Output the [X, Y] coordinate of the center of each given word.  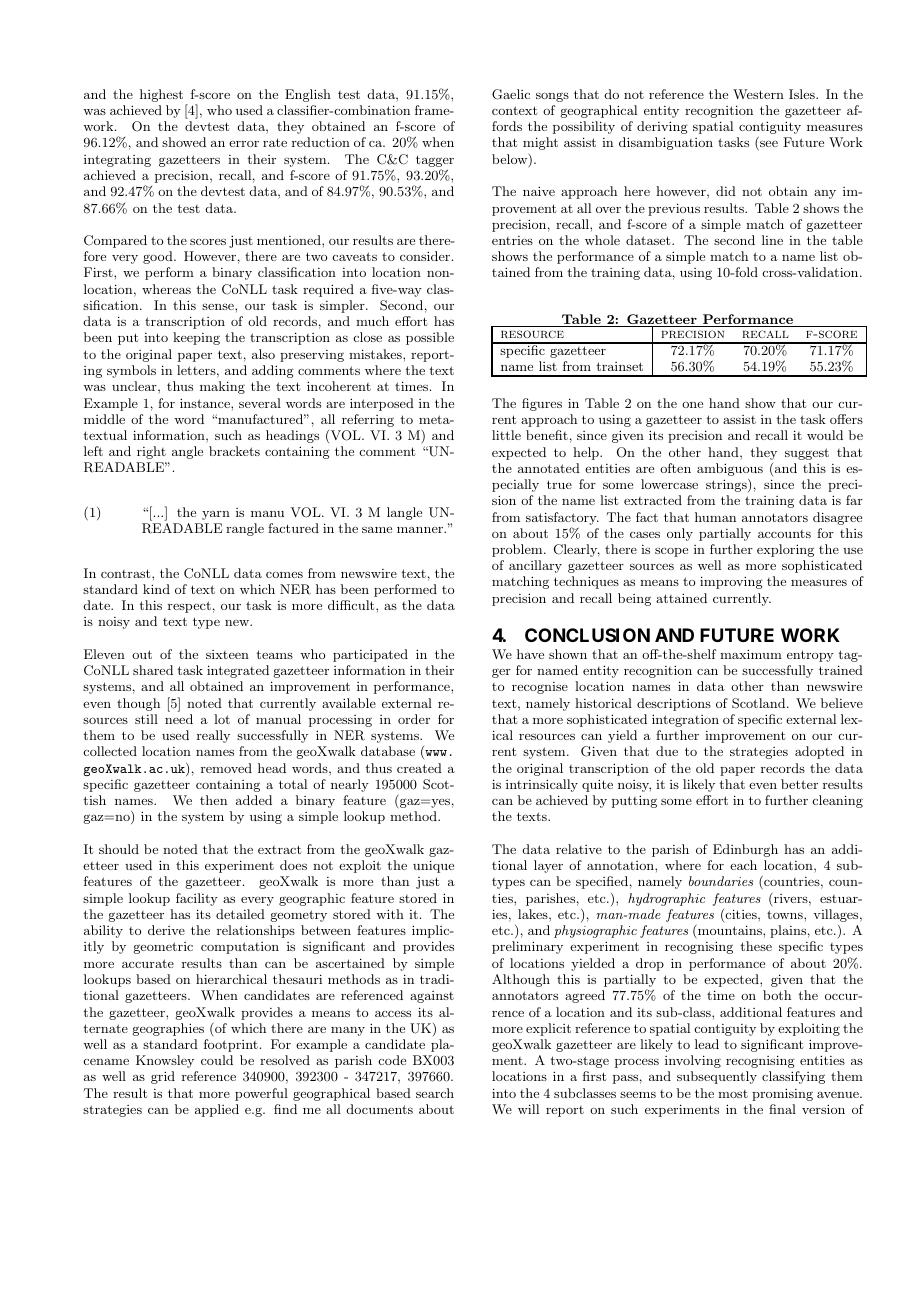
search [435, 1093]
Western [758, 94]
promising [782, 1094]
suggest [807, 454]
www [435, 754]
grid [163, 1077]
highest [161, 95]
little [506, 435]
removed [226, 768]
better [799, 784]
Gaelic [511, 94]
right [151, 452]
